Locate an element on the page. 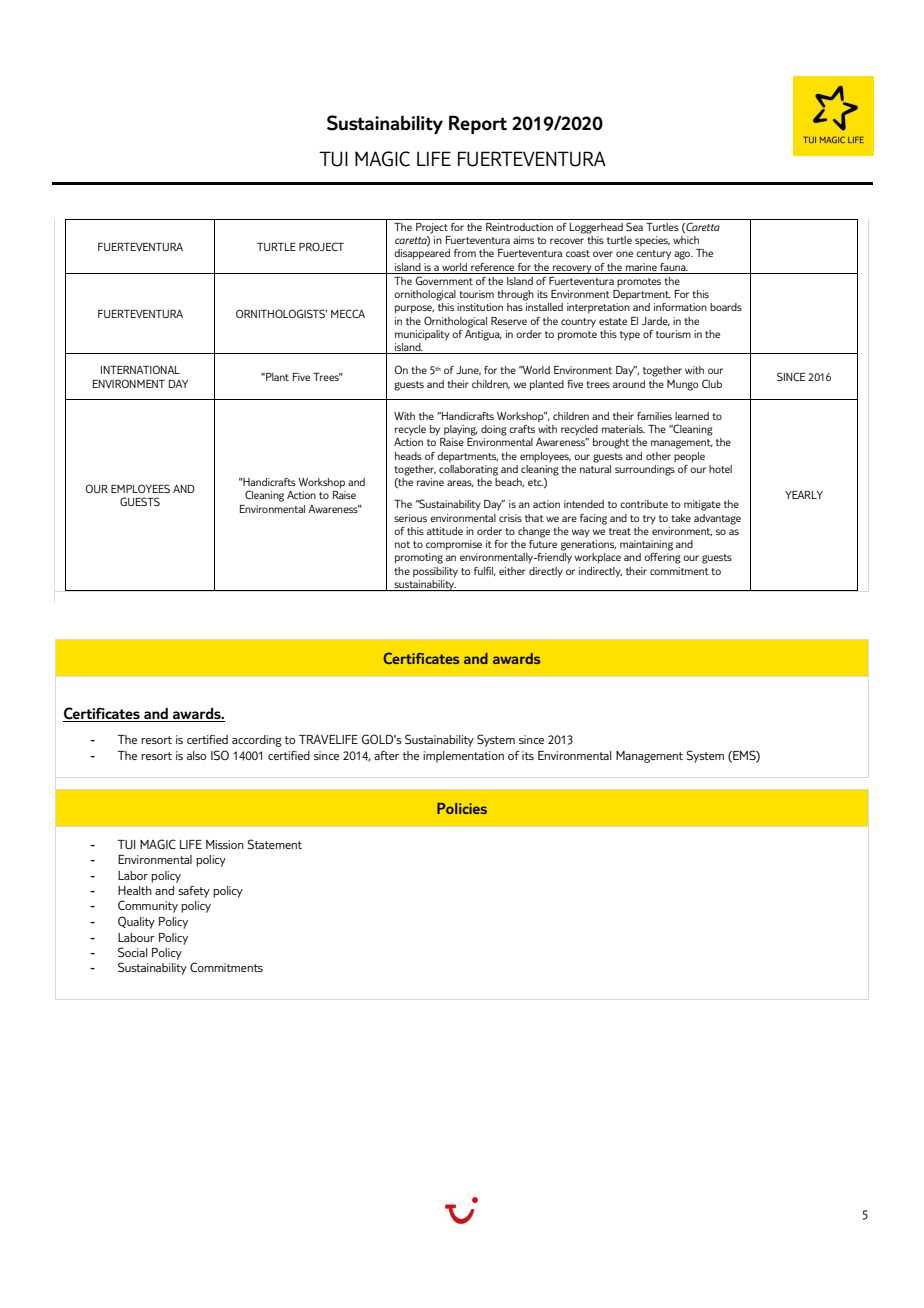 The width and height of the image is (924, 1308). Reintroduction is located at coordinates (519, 227).
